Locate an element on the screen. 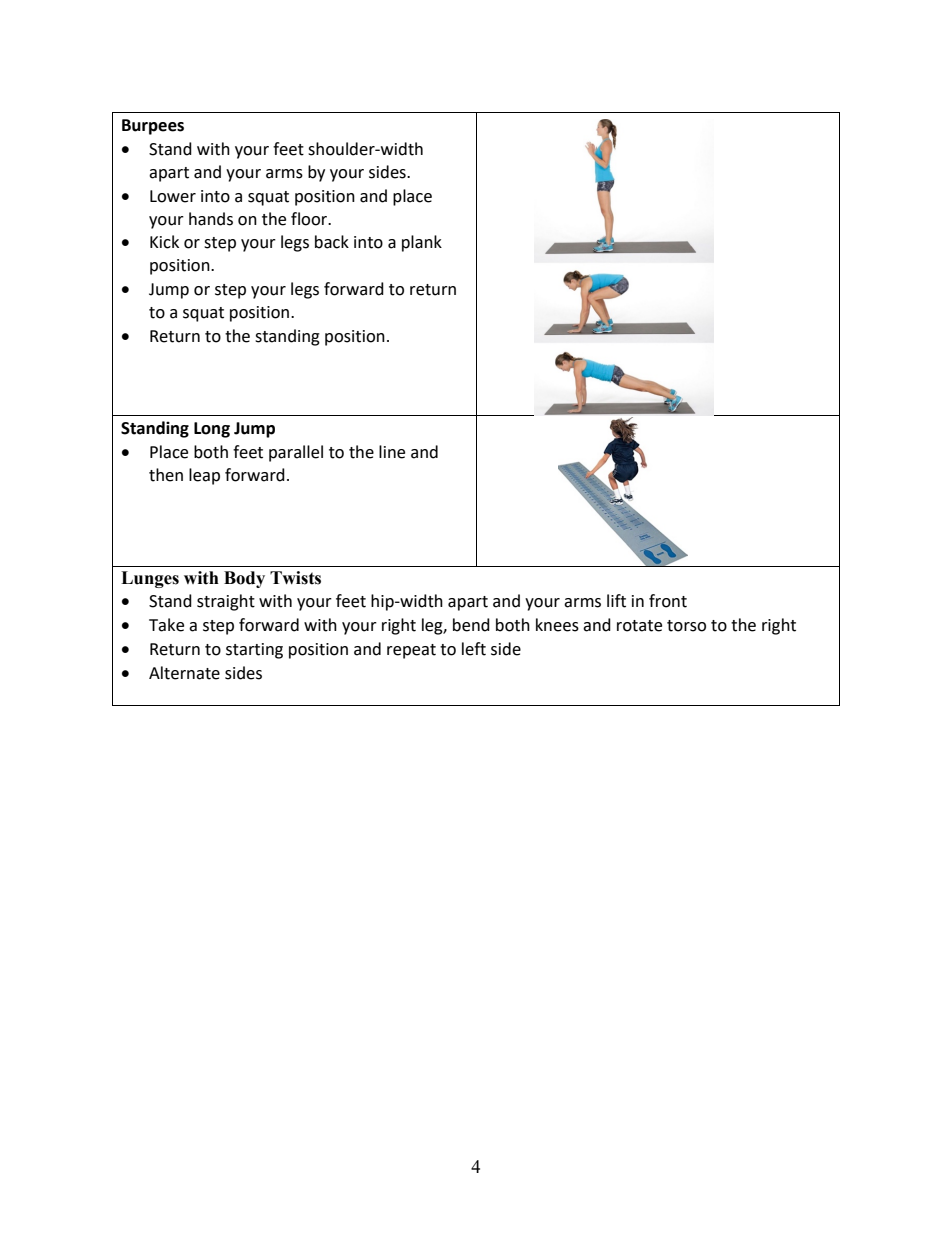 The height and width of the screenshot is (1233, 952). Burpees is located at coordinates (153, 127).
